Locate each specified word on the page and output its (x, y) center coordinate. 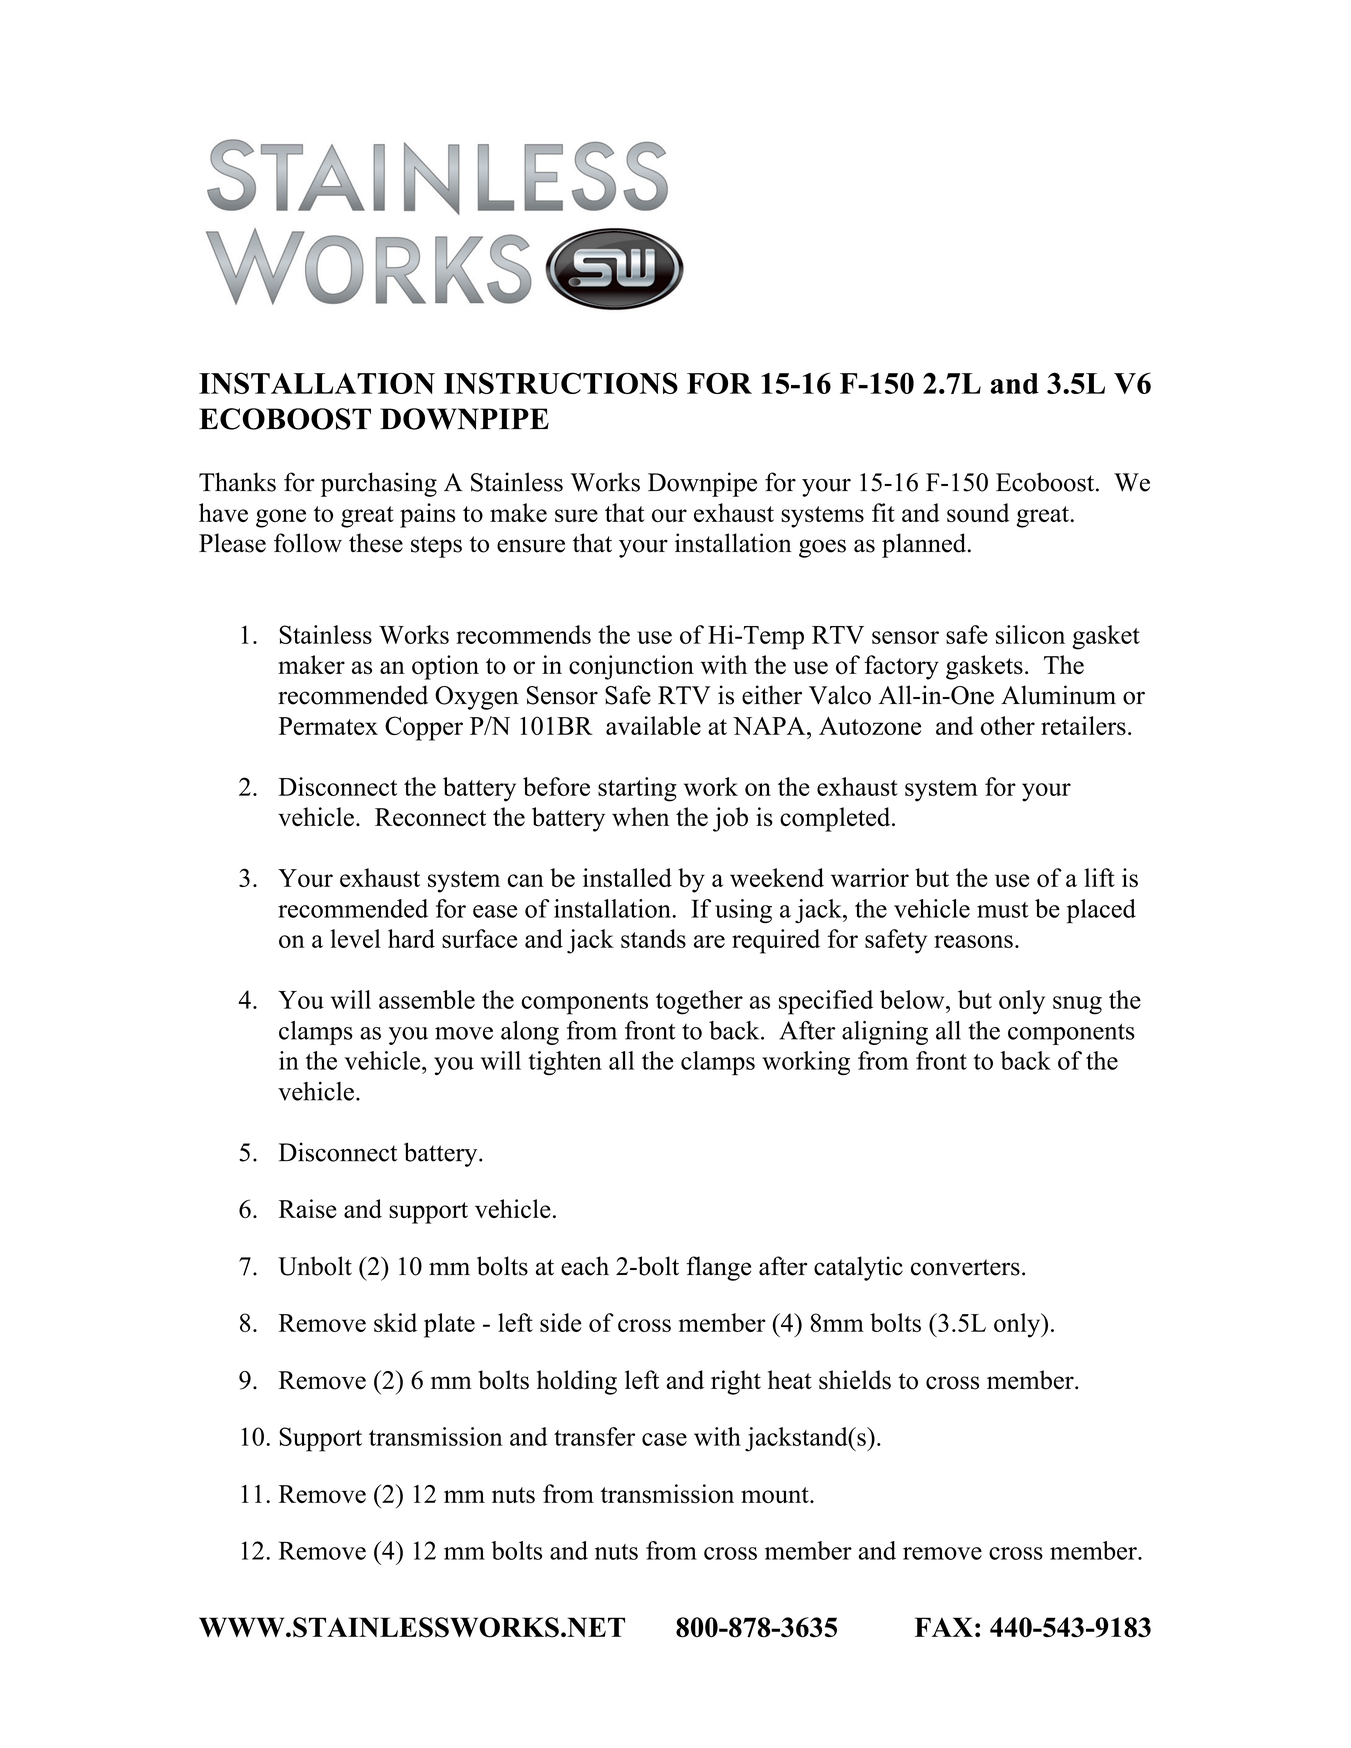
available (653, 725)
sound (978, 513)
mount (776, 1495)
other (1008, 725)
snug (1077, 1005)
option (445, 667)
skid (395, 1322)
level (355, 938)
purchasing (379, 484)
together (699, 1002)
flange (718, 1268)
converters (965, 1267)
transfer (594, 1436)
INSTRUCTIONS (561, 383)
